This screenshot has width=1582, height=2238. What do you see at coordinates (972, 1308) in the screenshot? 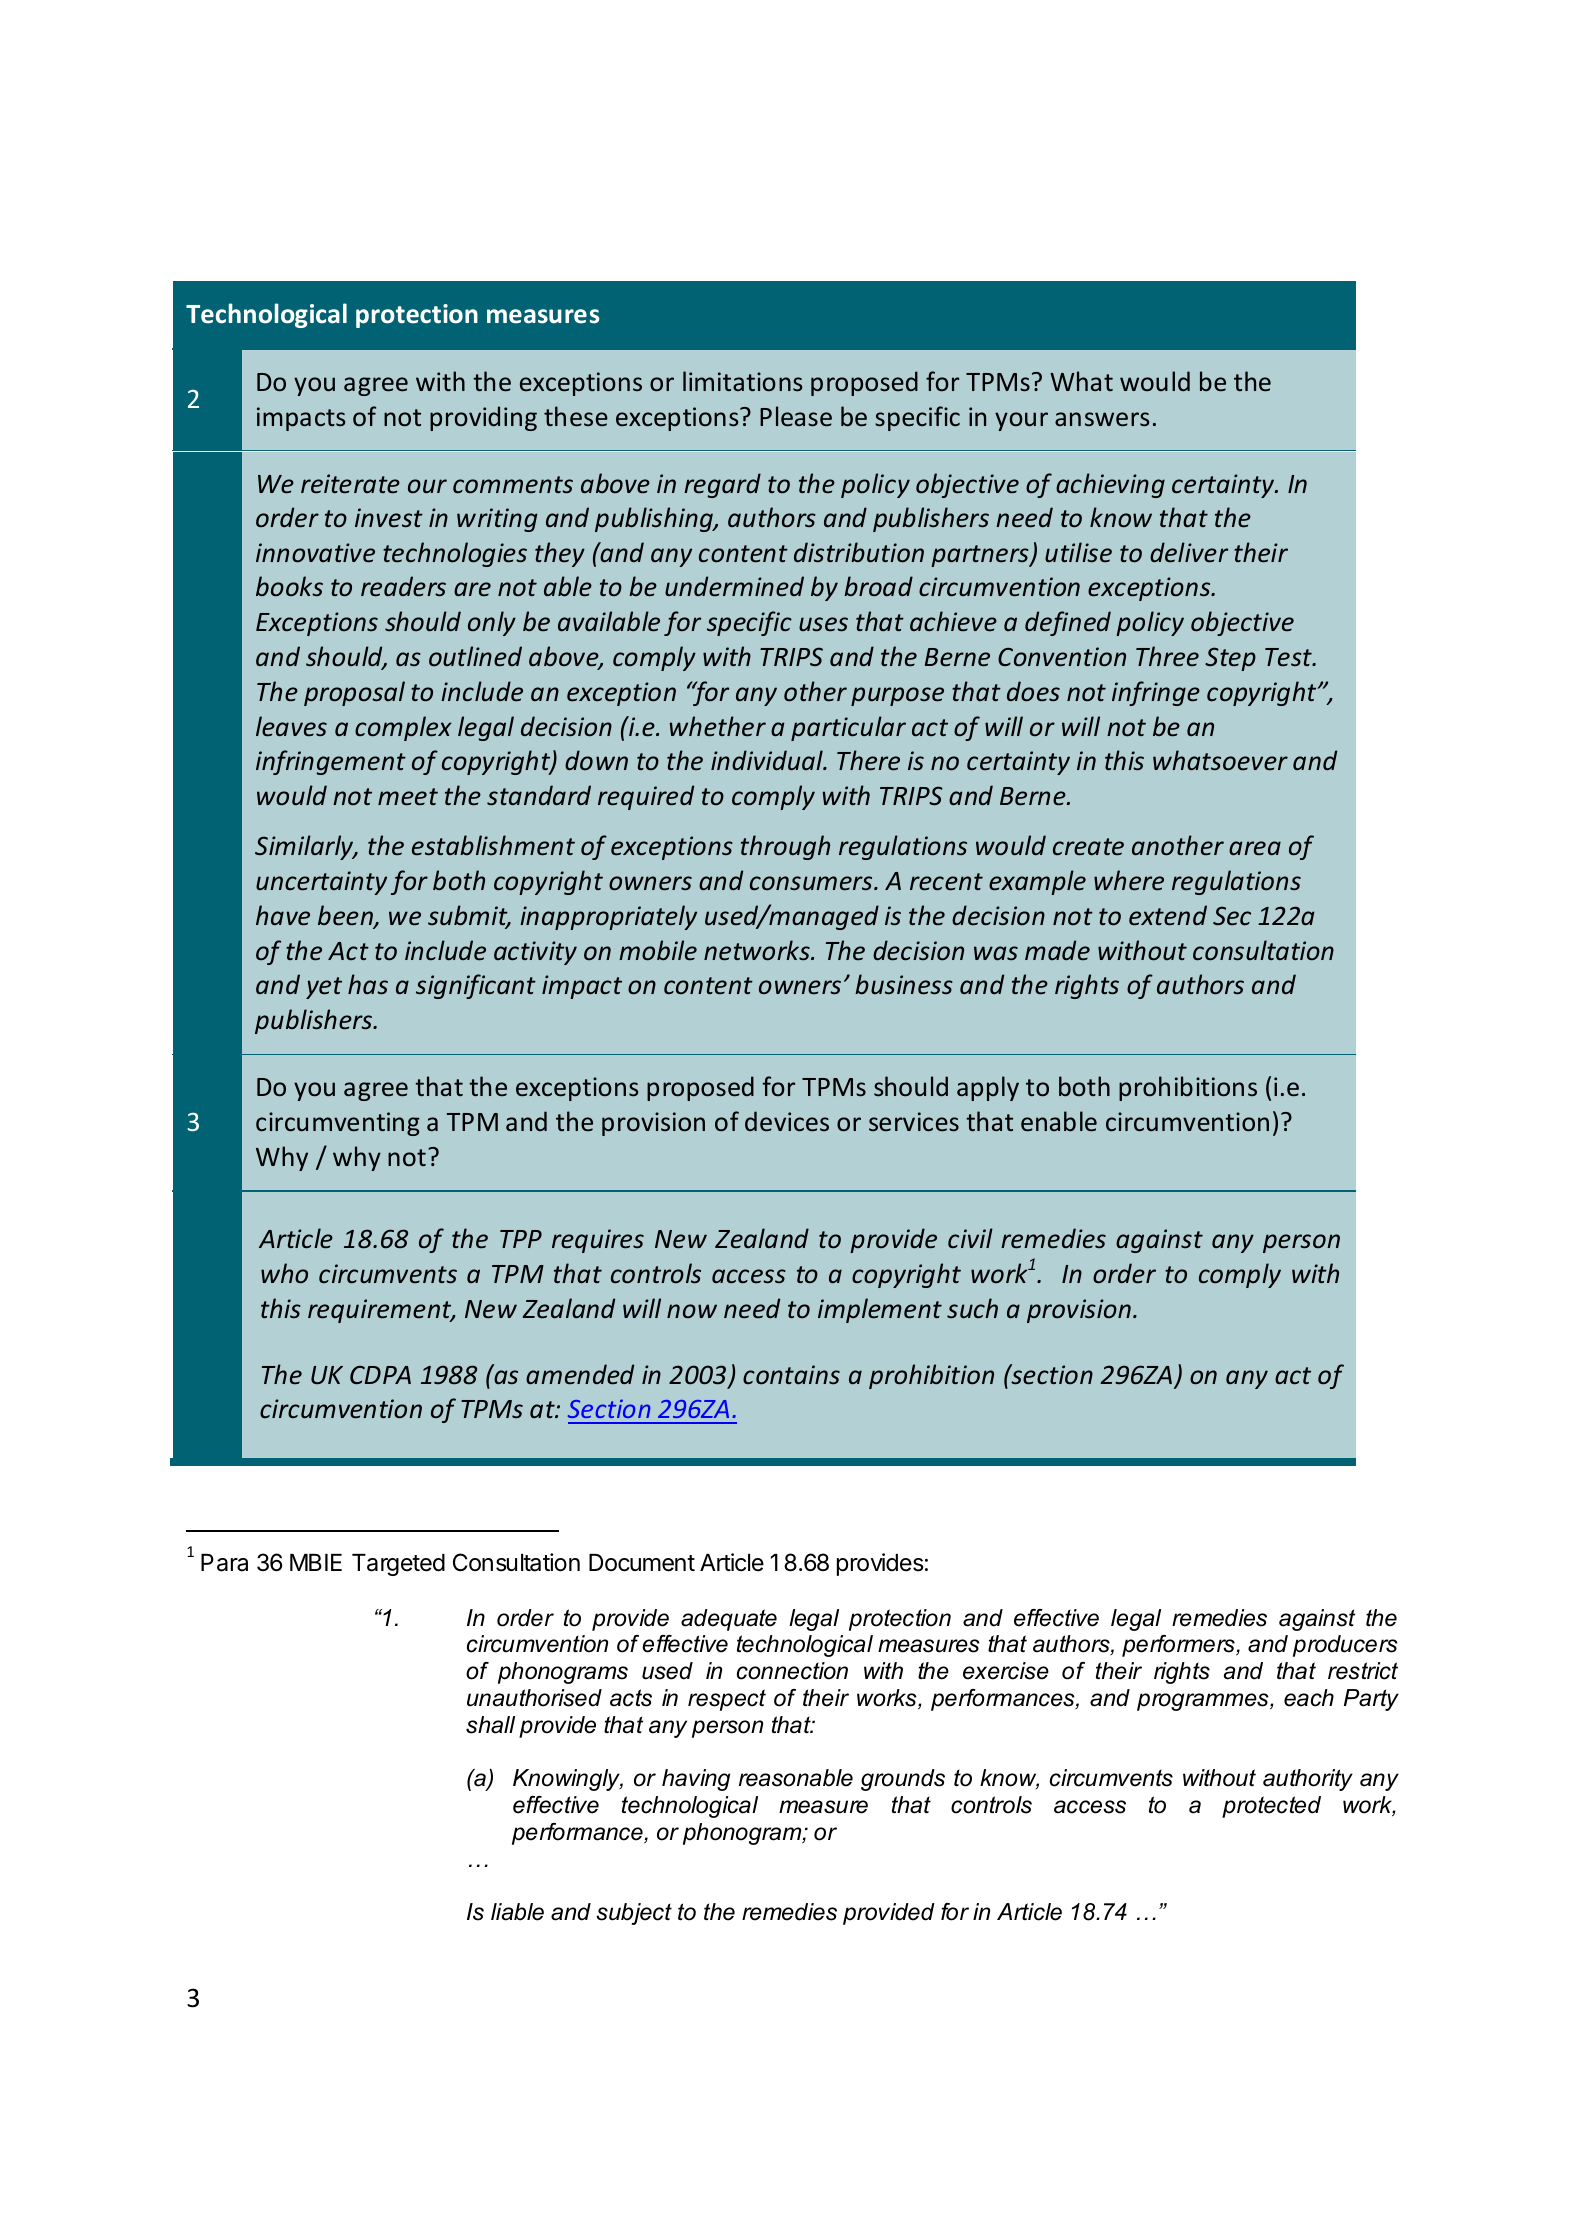
I see `such` at bounding box center [972, 1308].
